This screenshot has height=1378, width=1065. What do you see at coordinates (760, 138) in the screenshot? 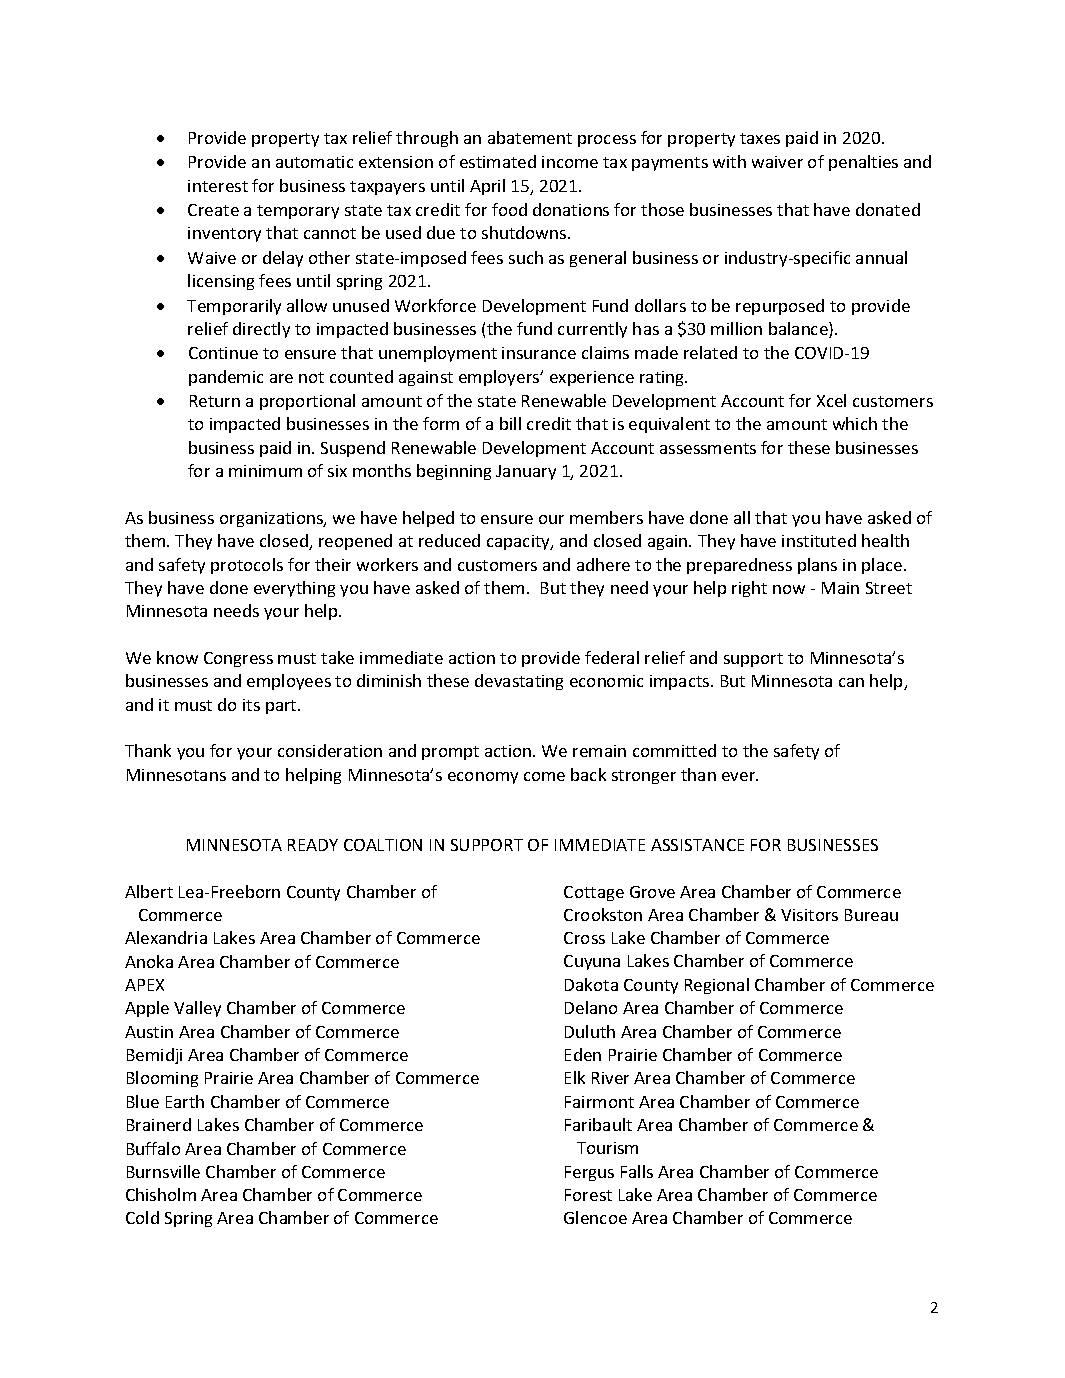
I see `taxes` at bounding box center [760, 138].
